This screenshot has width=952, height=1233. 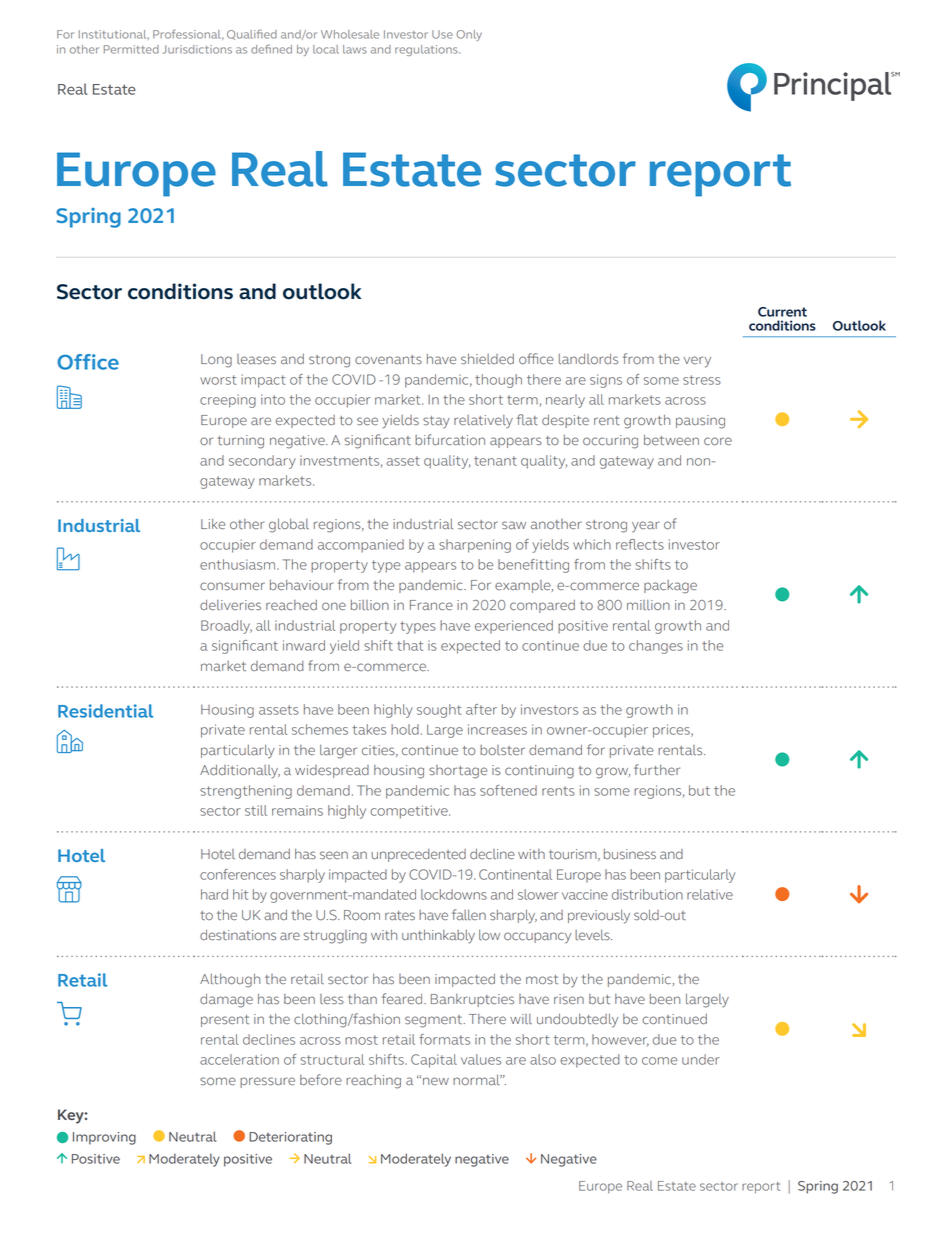 What do you see at coordinates (197, 49) in the screenshot?
I see `Jurisdictions` at bounding box center [197, 49].
